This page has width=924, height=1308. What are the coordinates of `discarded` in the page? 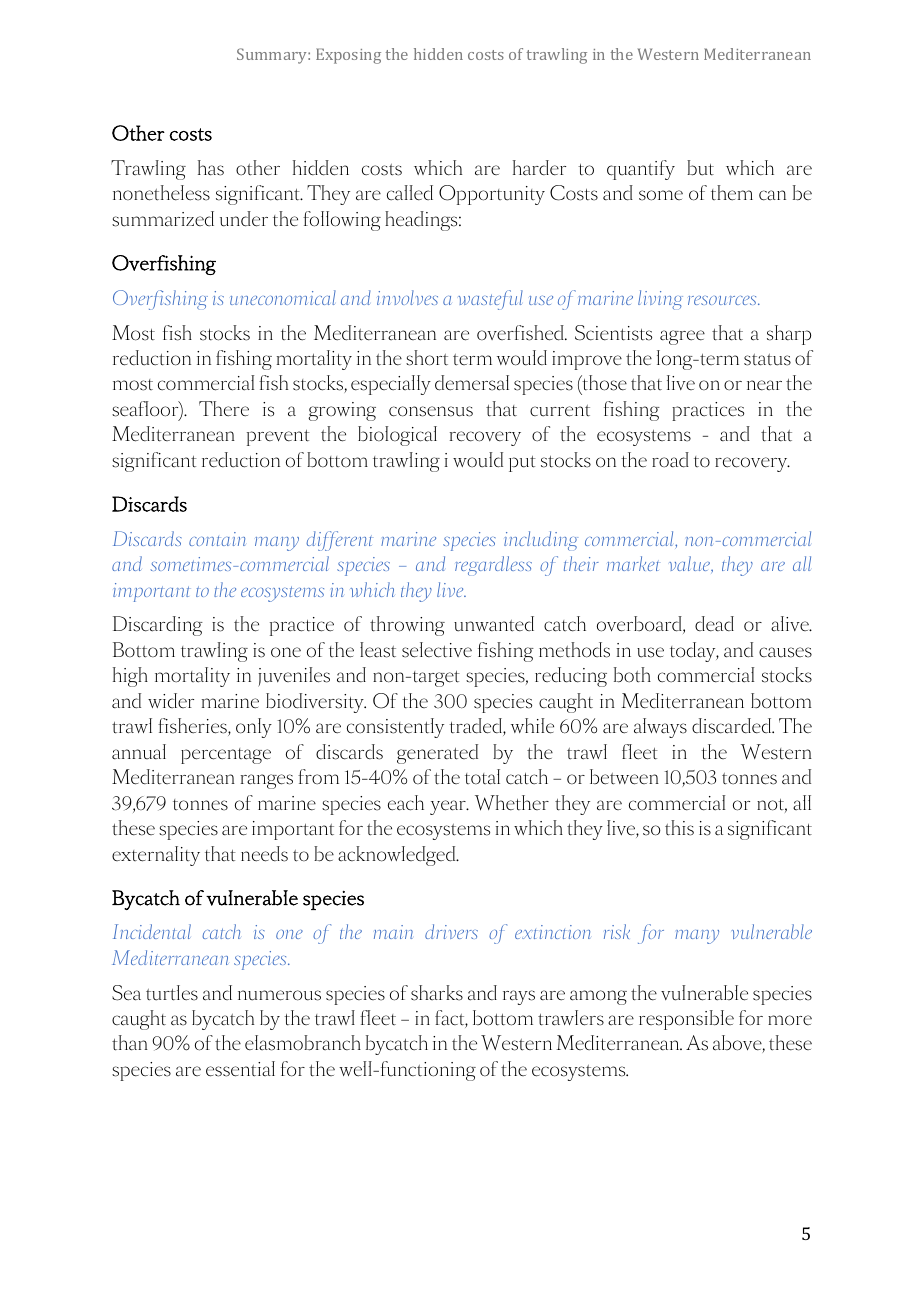 It's located at (733, 726).
